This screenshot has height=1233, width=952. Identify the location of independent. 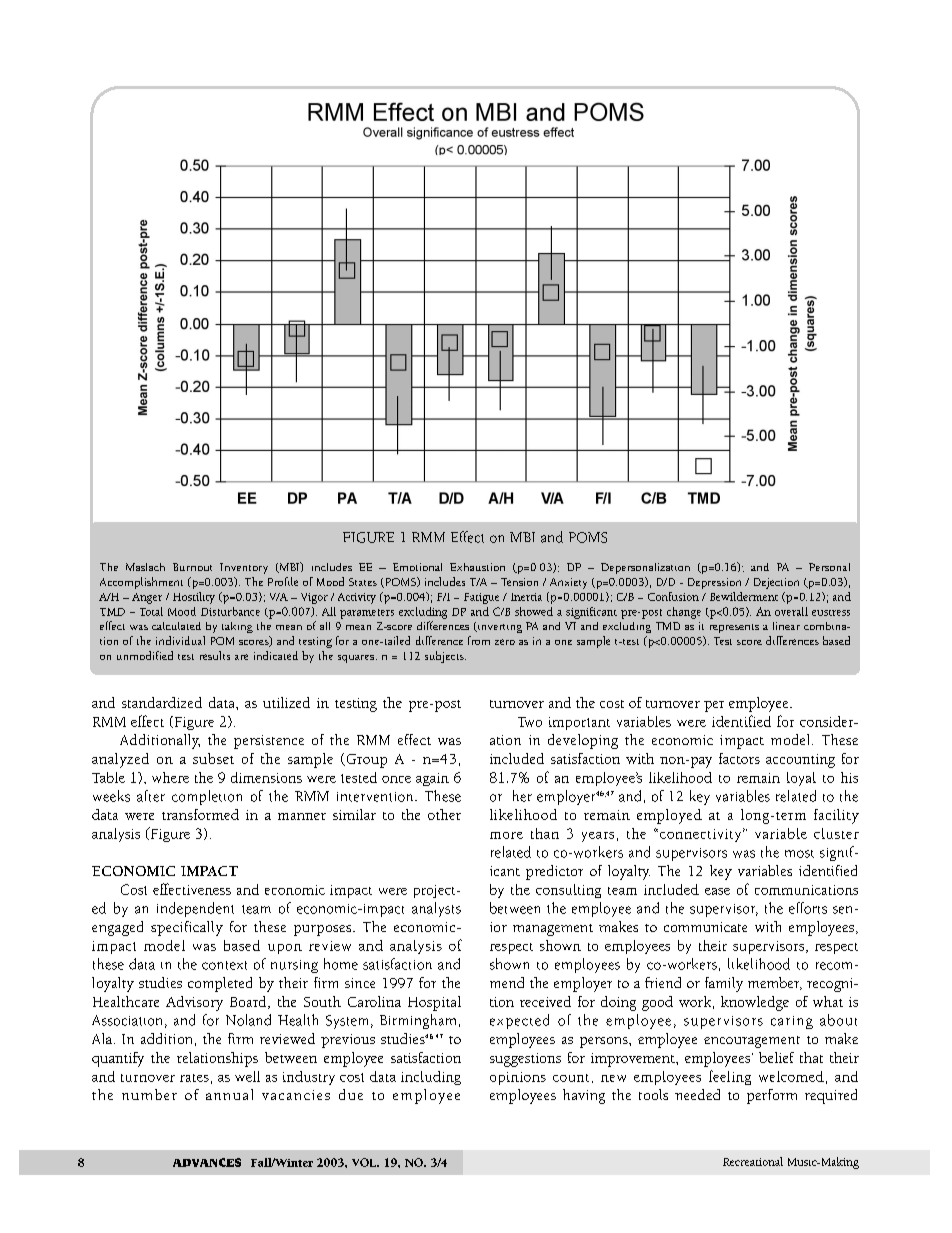
(195, 909).
